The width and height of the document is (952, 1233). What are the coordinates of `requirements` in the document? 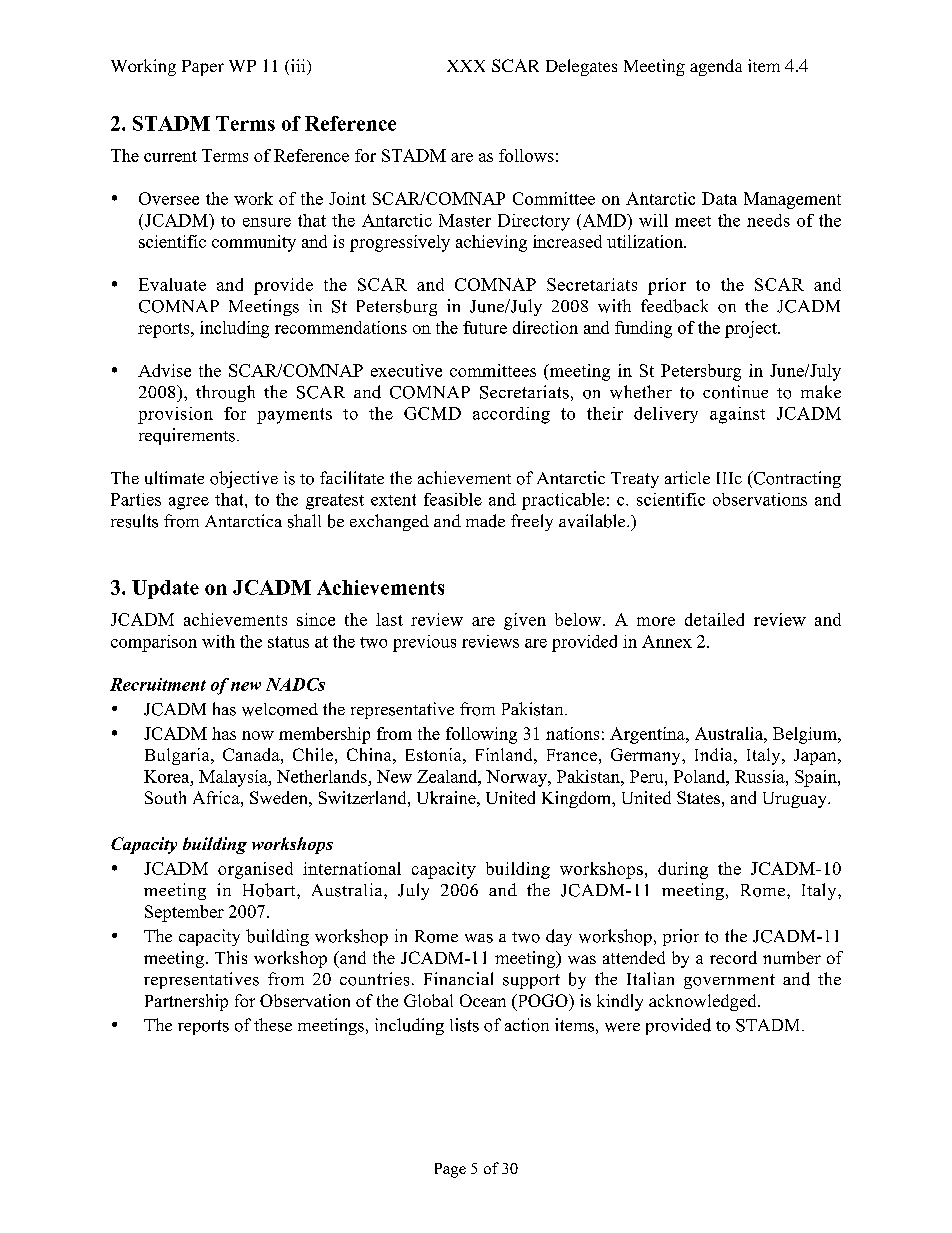 It's located at (187, 436).
